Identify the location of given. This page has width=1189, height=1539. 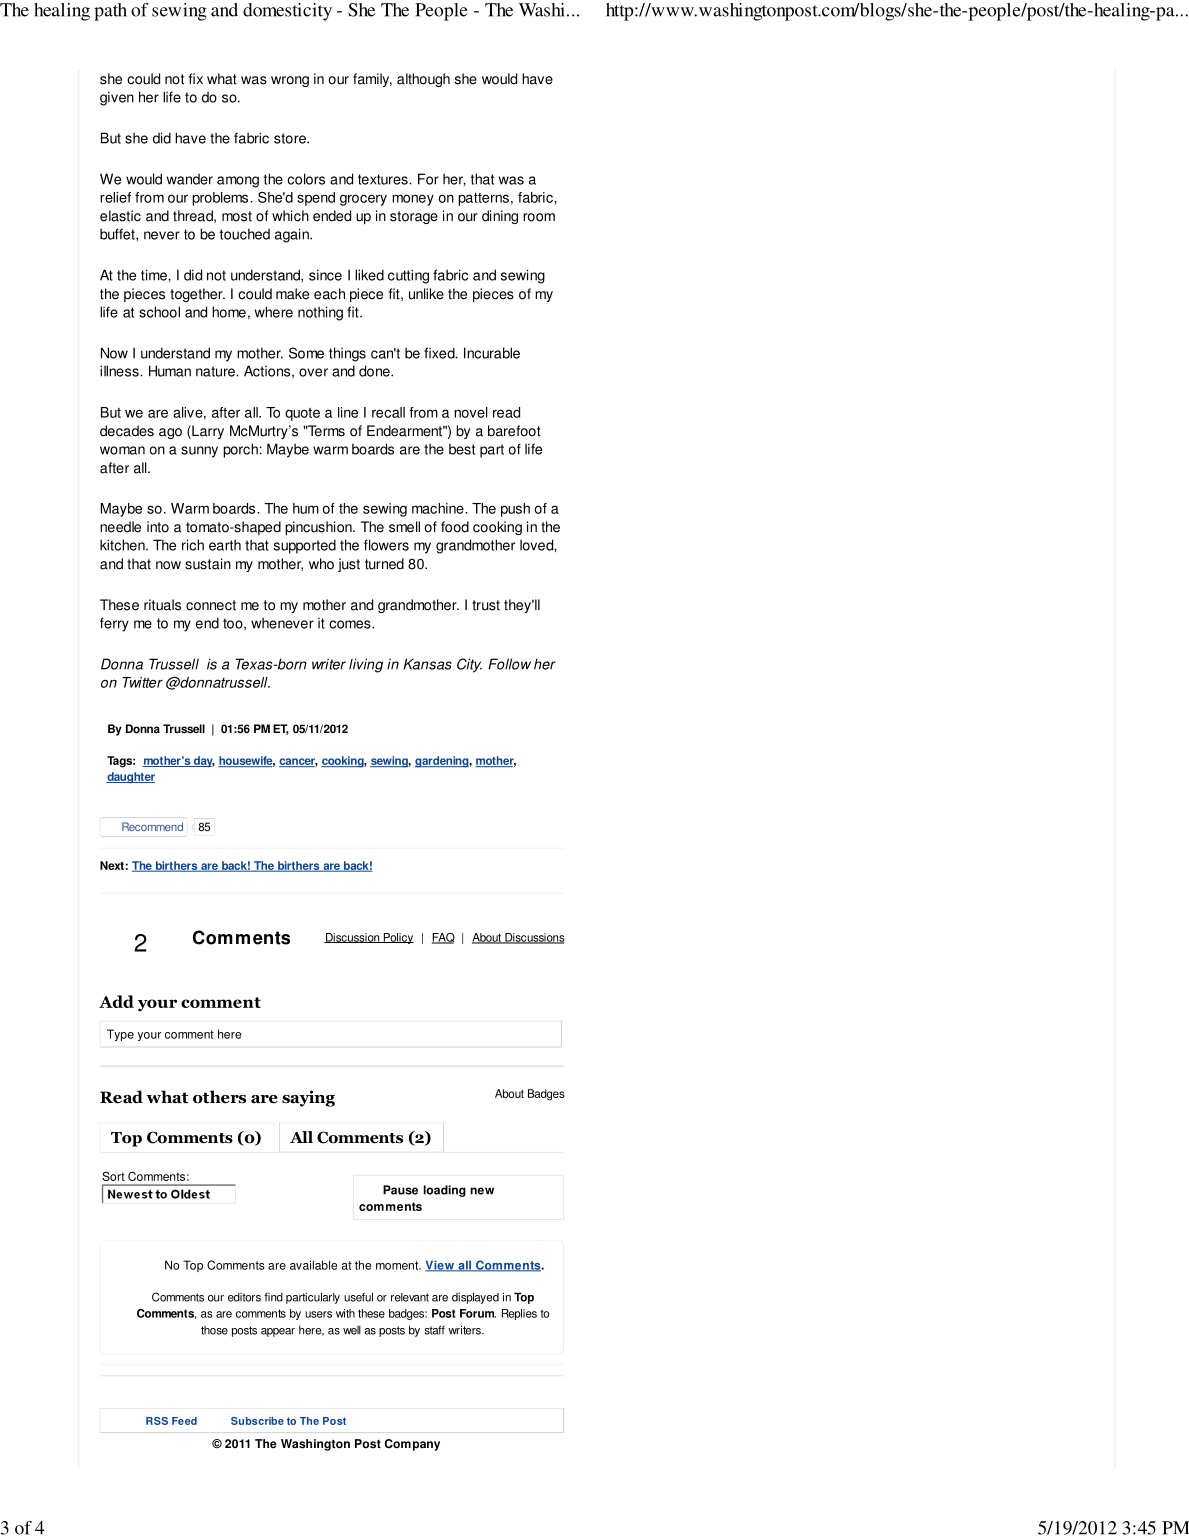
(117, 98).
